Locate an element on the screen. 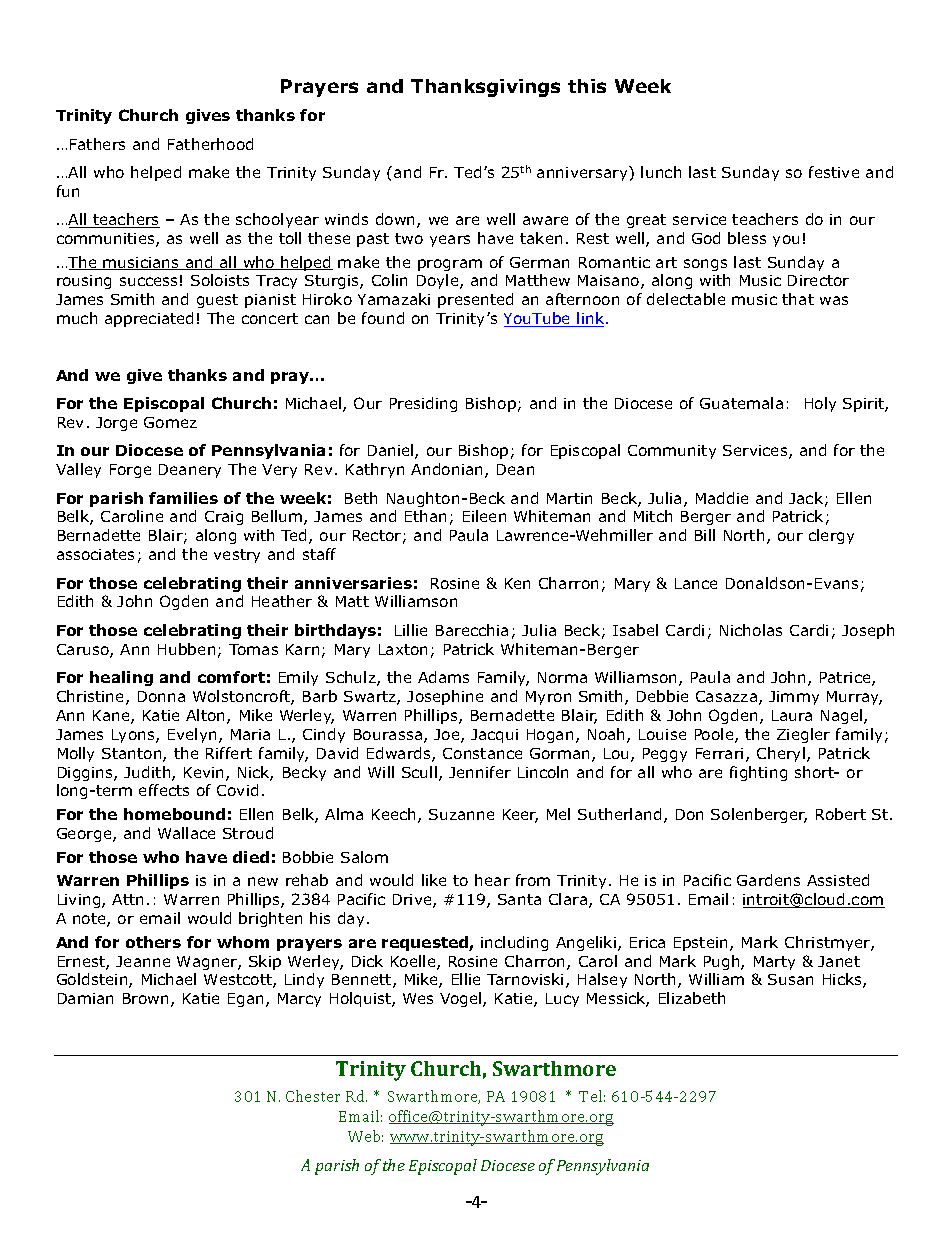  this is located at coordinates (587, 86).
